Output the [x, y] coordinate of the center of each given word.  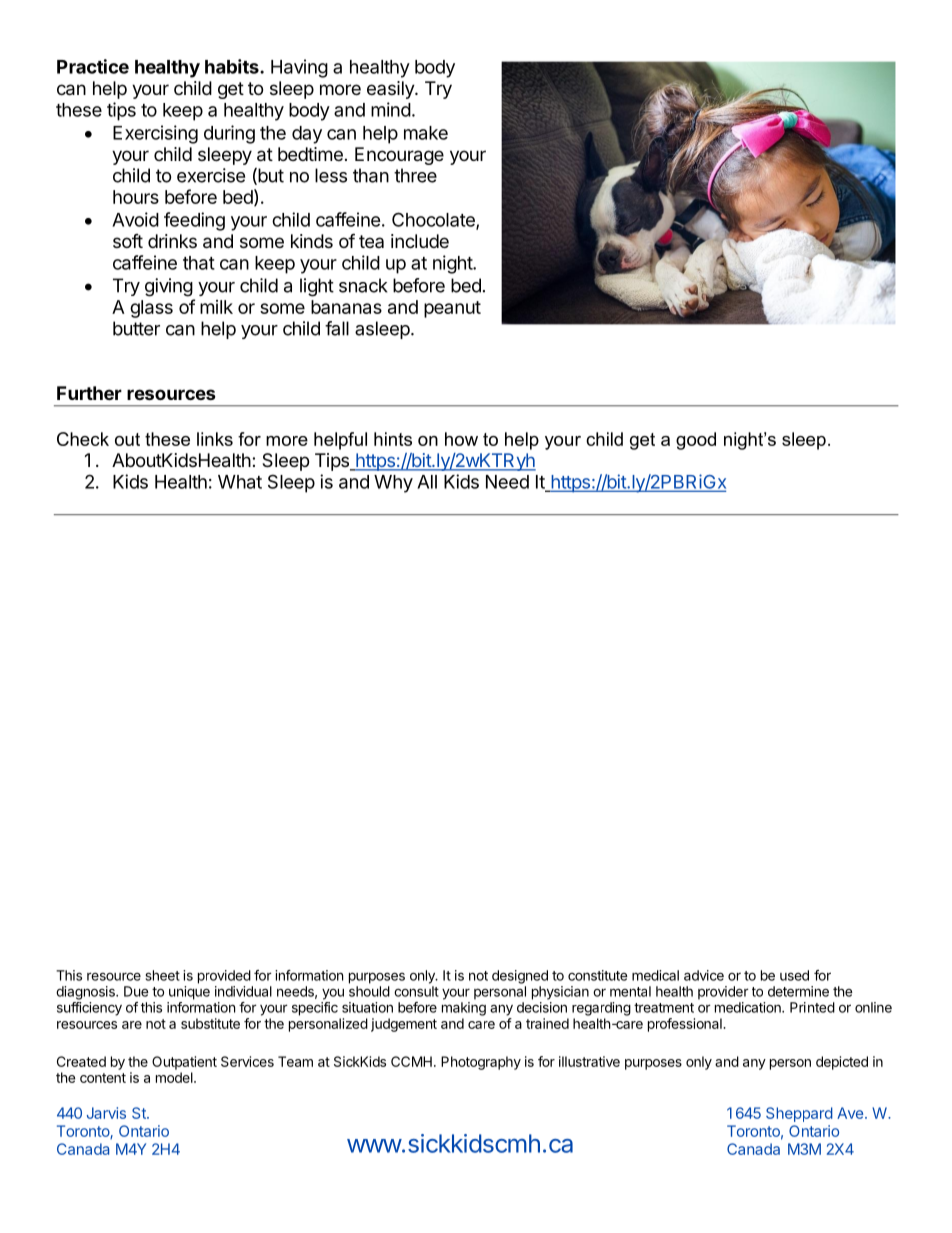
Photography [481, 1063]
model [175, 1077]
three [415, 175]
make [426, 133]
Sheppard [799, 1114]
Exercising [155, 134]
